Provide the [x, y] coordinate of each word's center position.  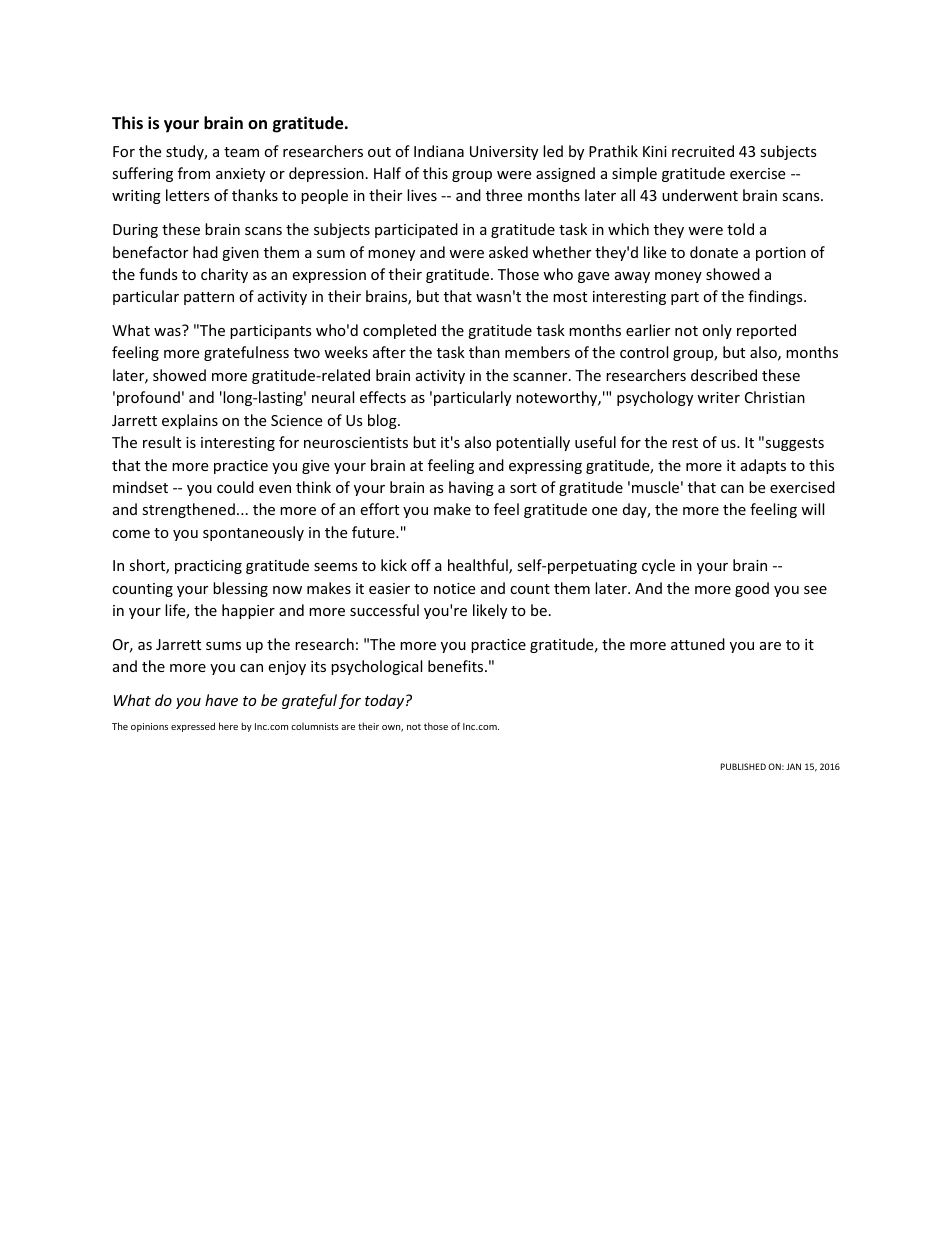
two [307, 353]
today [386, 701]
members [537, 352]
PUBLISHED [743, 766]
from [194, 173]
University [504, 153]
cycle [658, 566]
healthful [479, 566]
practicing [208, 567]
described [724, 375]
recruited [703, 151]
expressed [193, 727]
